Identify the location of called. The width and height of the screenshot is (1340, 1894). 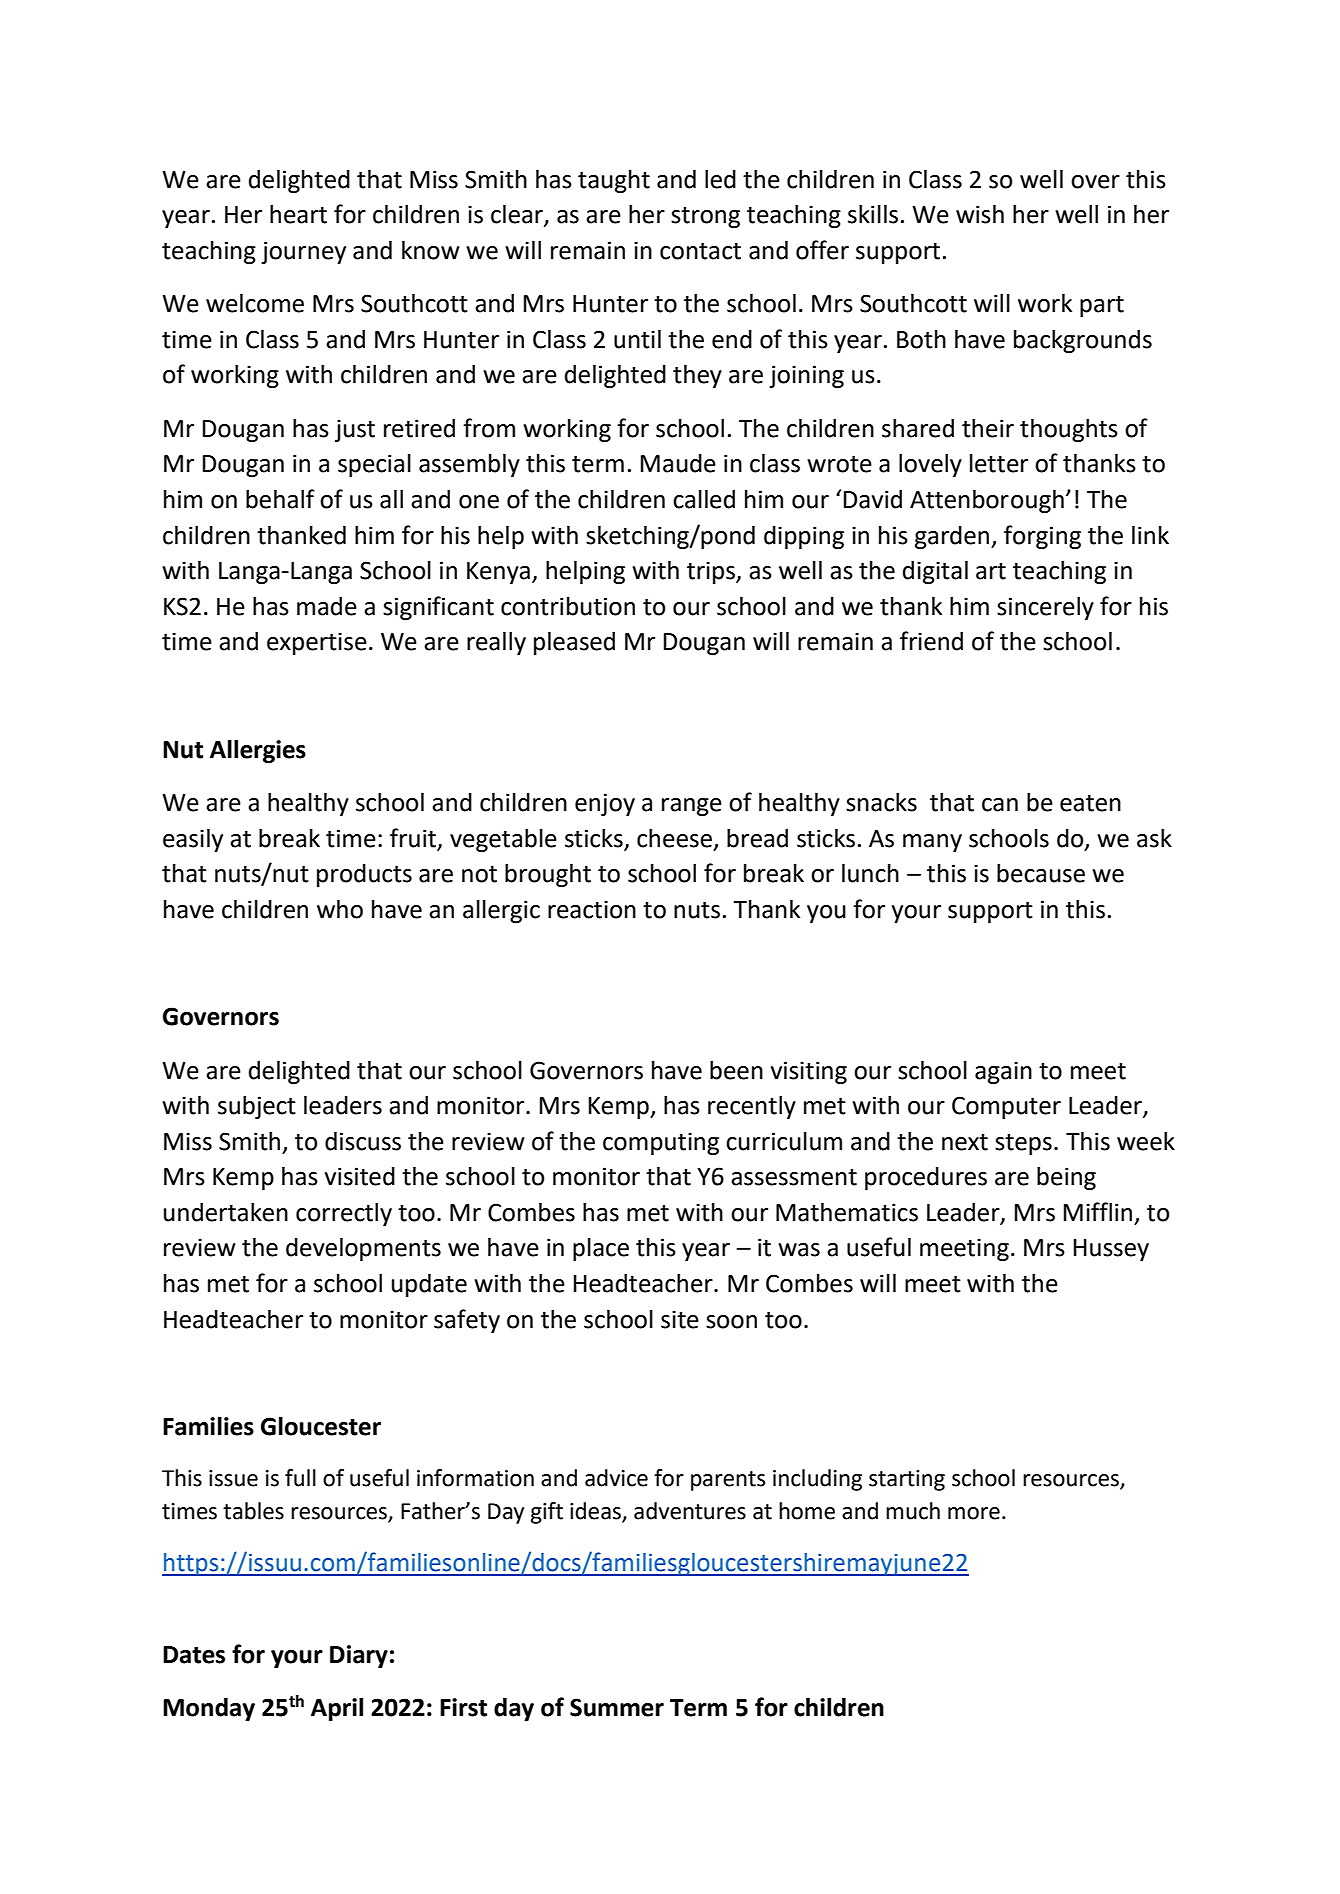
(704, 499).
